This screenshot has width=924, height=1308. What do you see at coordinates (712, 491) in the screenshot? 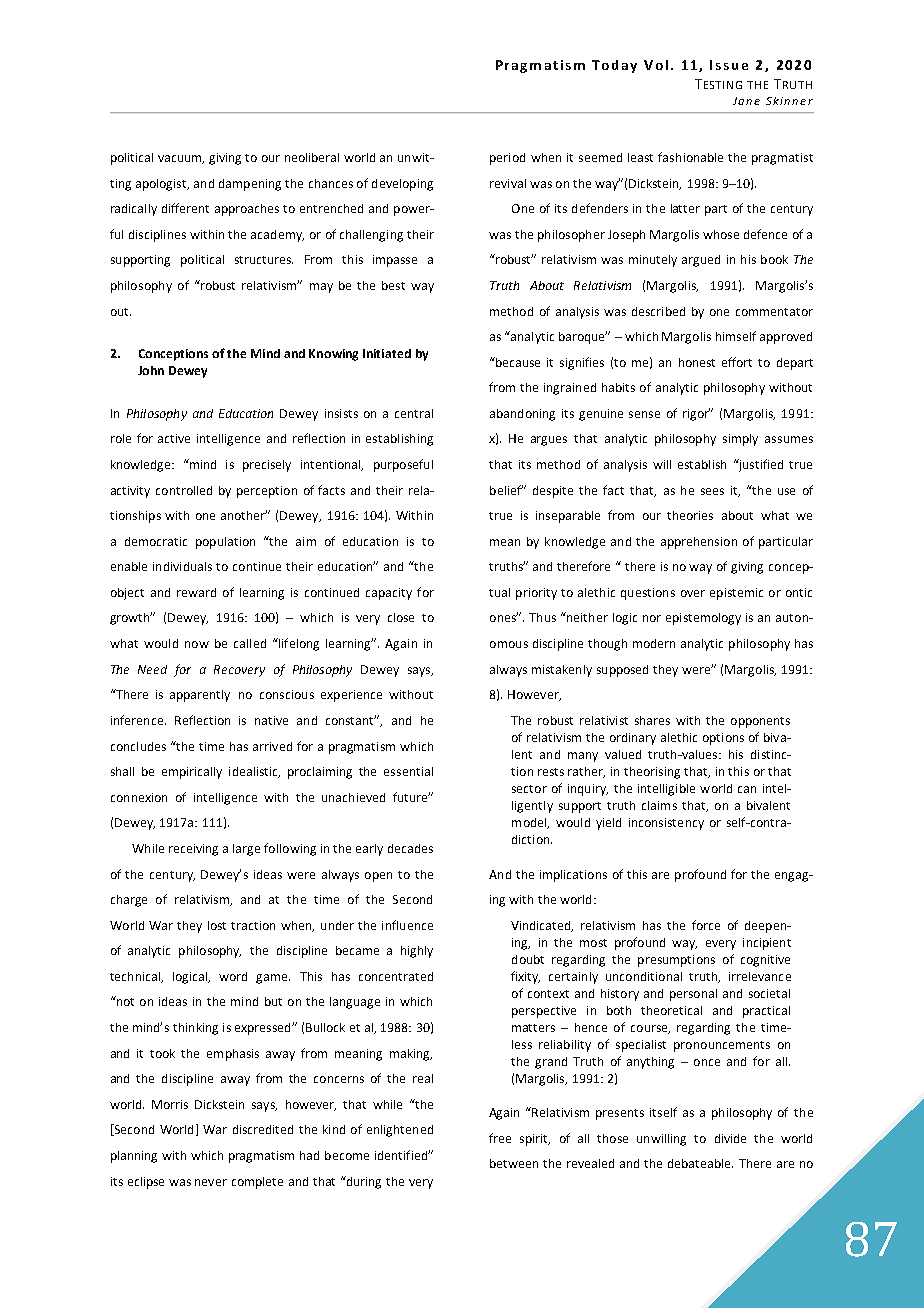
I see `sees` at bounding box center [712, 491].
